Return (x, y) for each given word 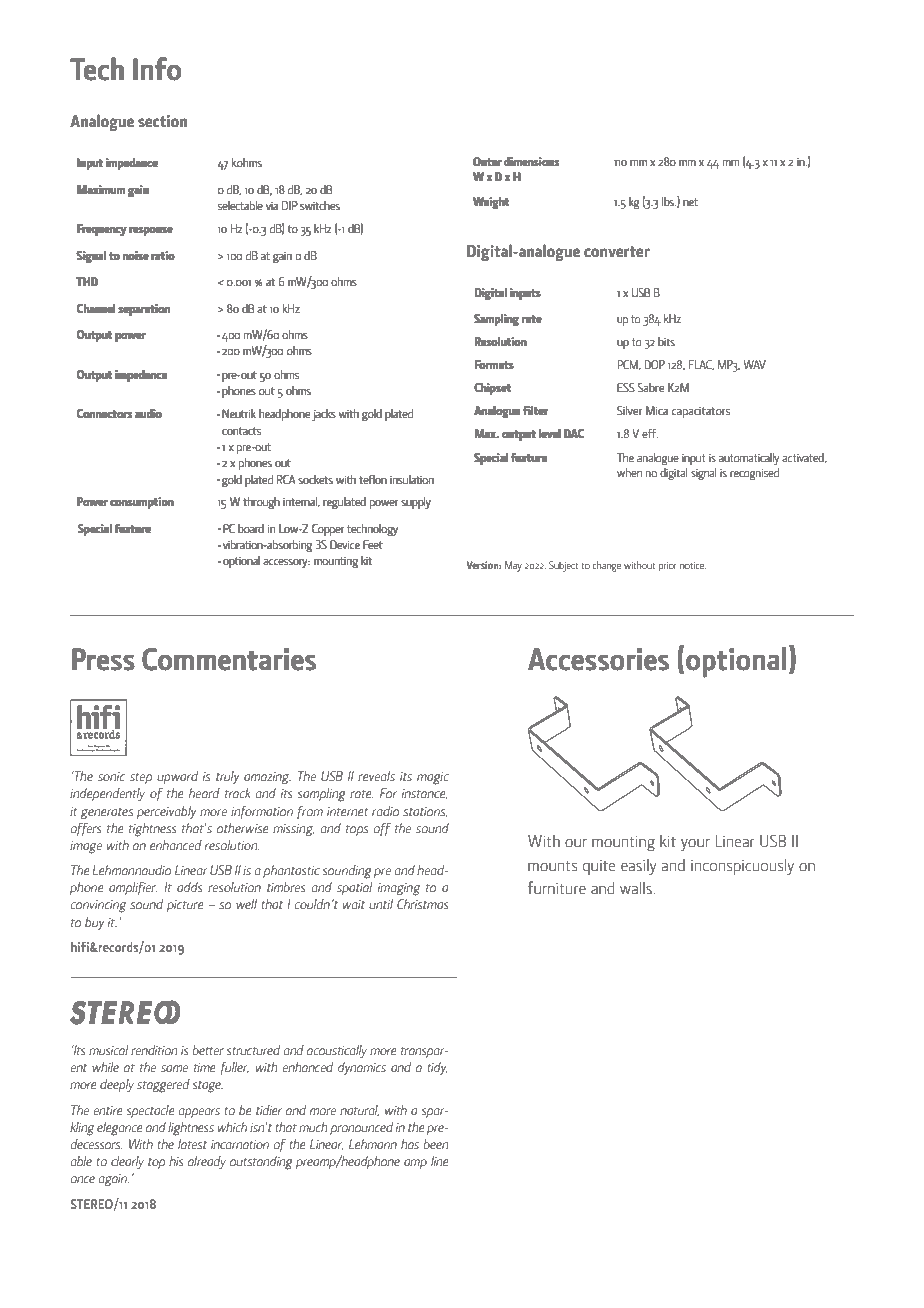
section (162, 121)
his (176, 1161)
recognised (755, 474)
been (436, 1144)
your (695, 845)
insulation (412, 479)
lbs (669, 201)
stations (425, 812)
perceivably (166, 813)
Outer (487, 161)
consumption (142, 503)
